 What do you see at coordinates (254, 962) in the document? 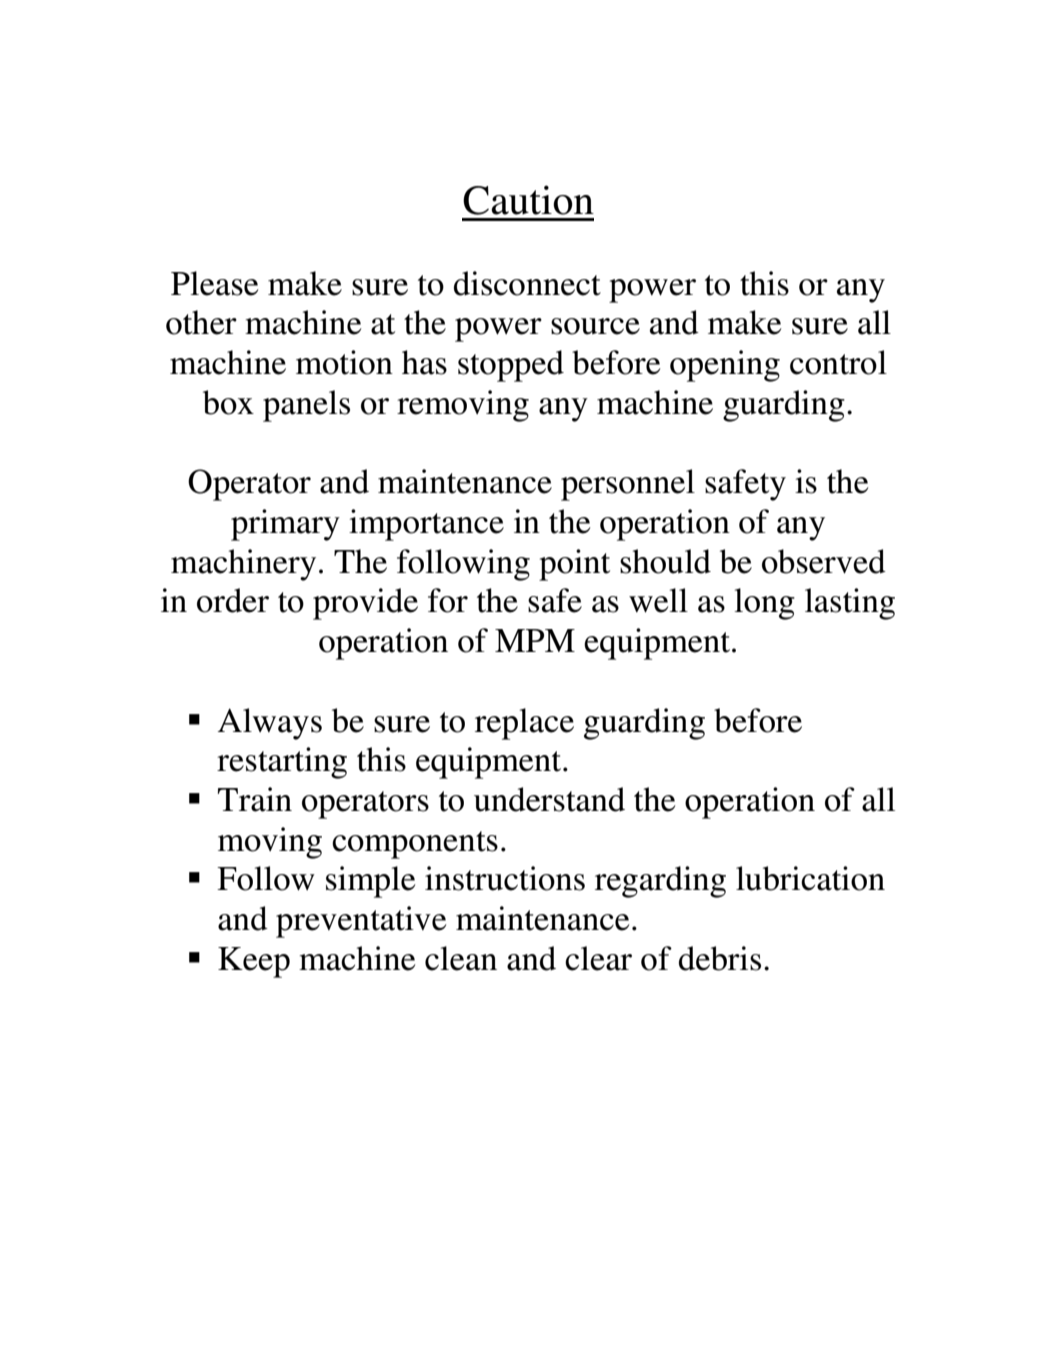
I see `Keep` at bounding box center [254, 962].
